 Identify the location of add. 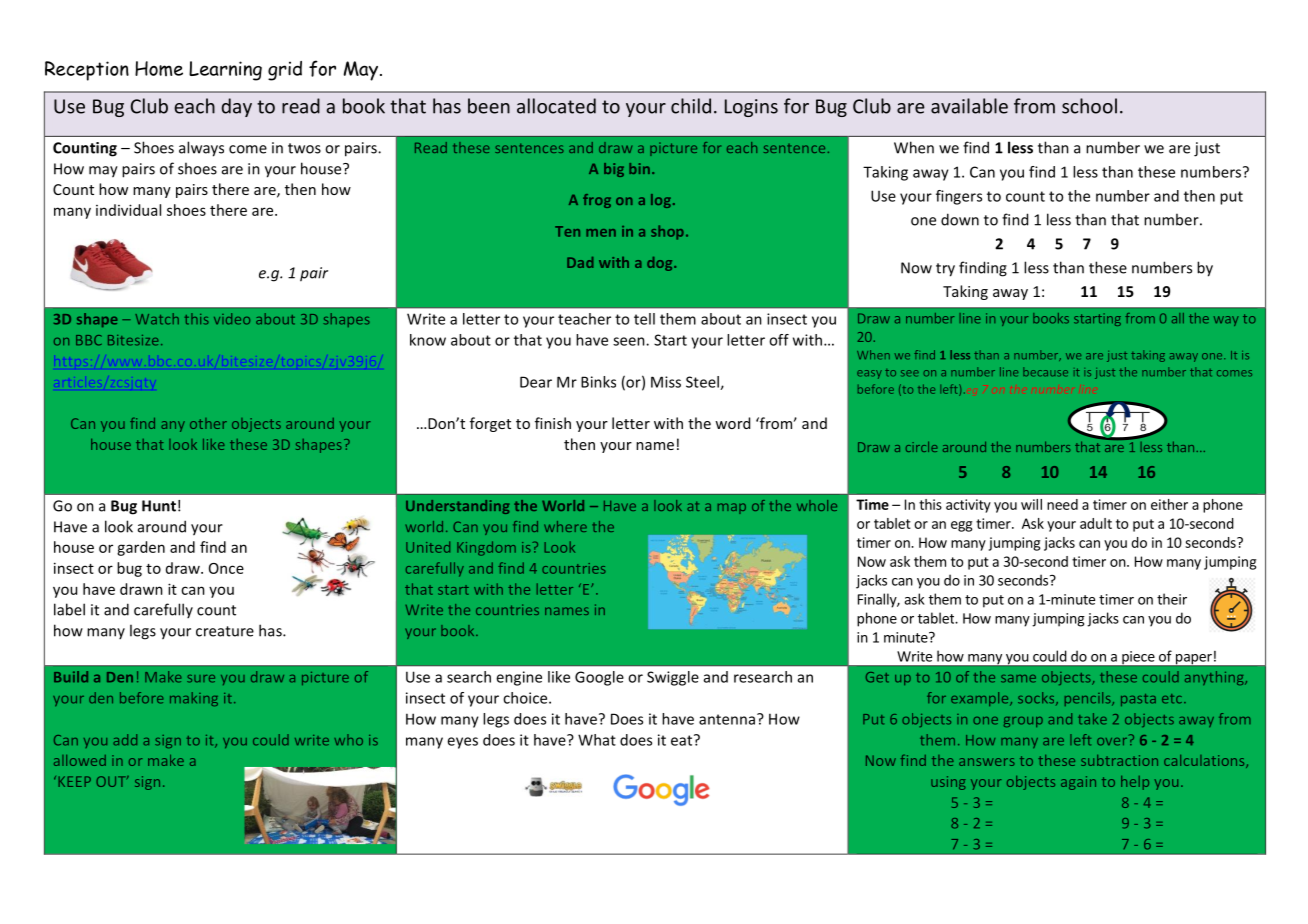
(125, 740).
